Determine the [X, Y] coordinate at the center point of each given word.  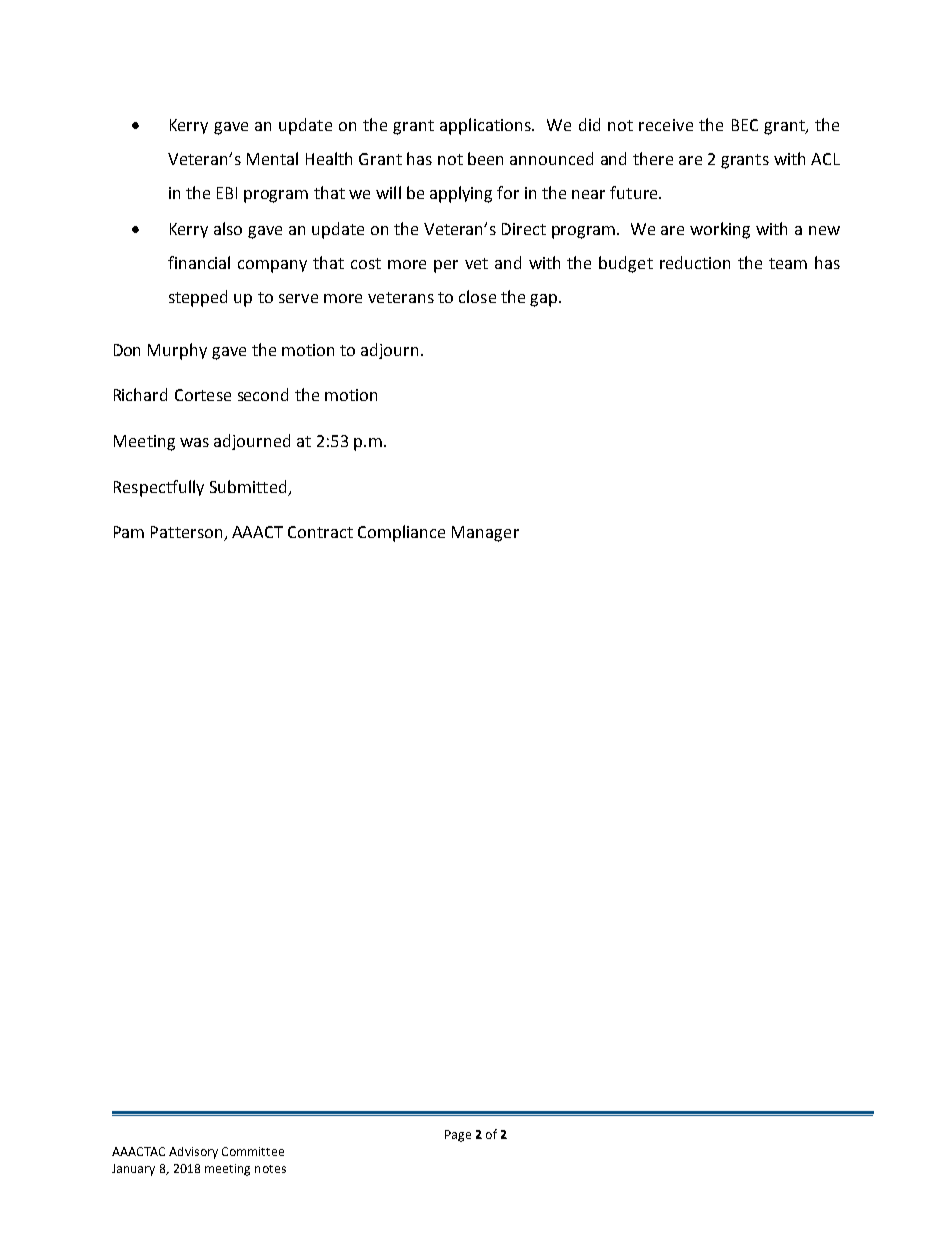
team [788, 263]
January [133, 1170]
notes [270, 1169]
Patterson [188, 533]
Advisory [193, 1153]
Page [458, 1136]
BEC [745, 125]
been [485, 158]
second [263, 394]
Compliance [401, 533]
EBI [227, 193]
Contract [320, 532]
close [477, 296]
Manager [485, 534]
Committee [253, 1151]
